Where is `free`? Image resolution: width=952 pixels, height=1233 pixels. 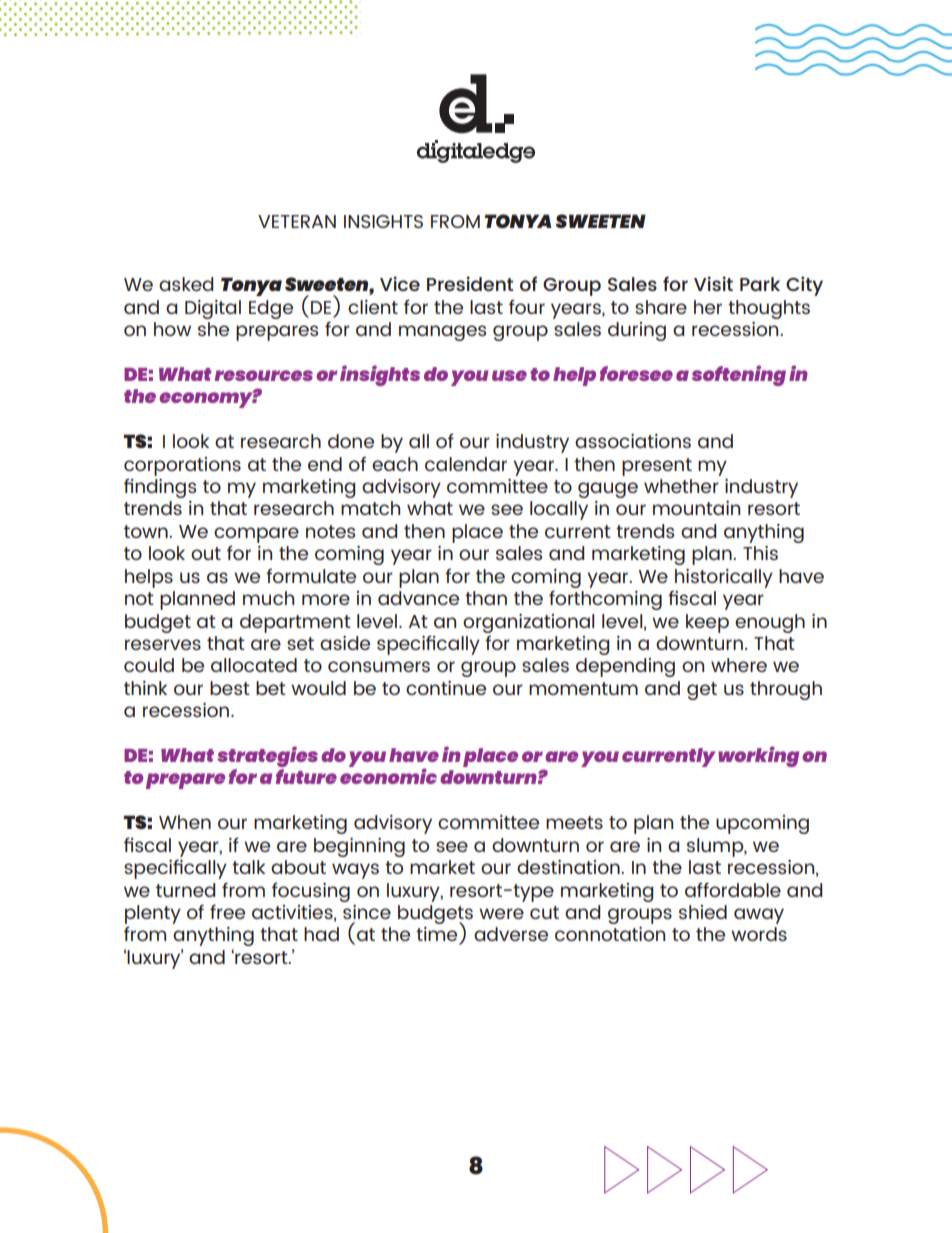
free is located at coordinates (227, 911).
